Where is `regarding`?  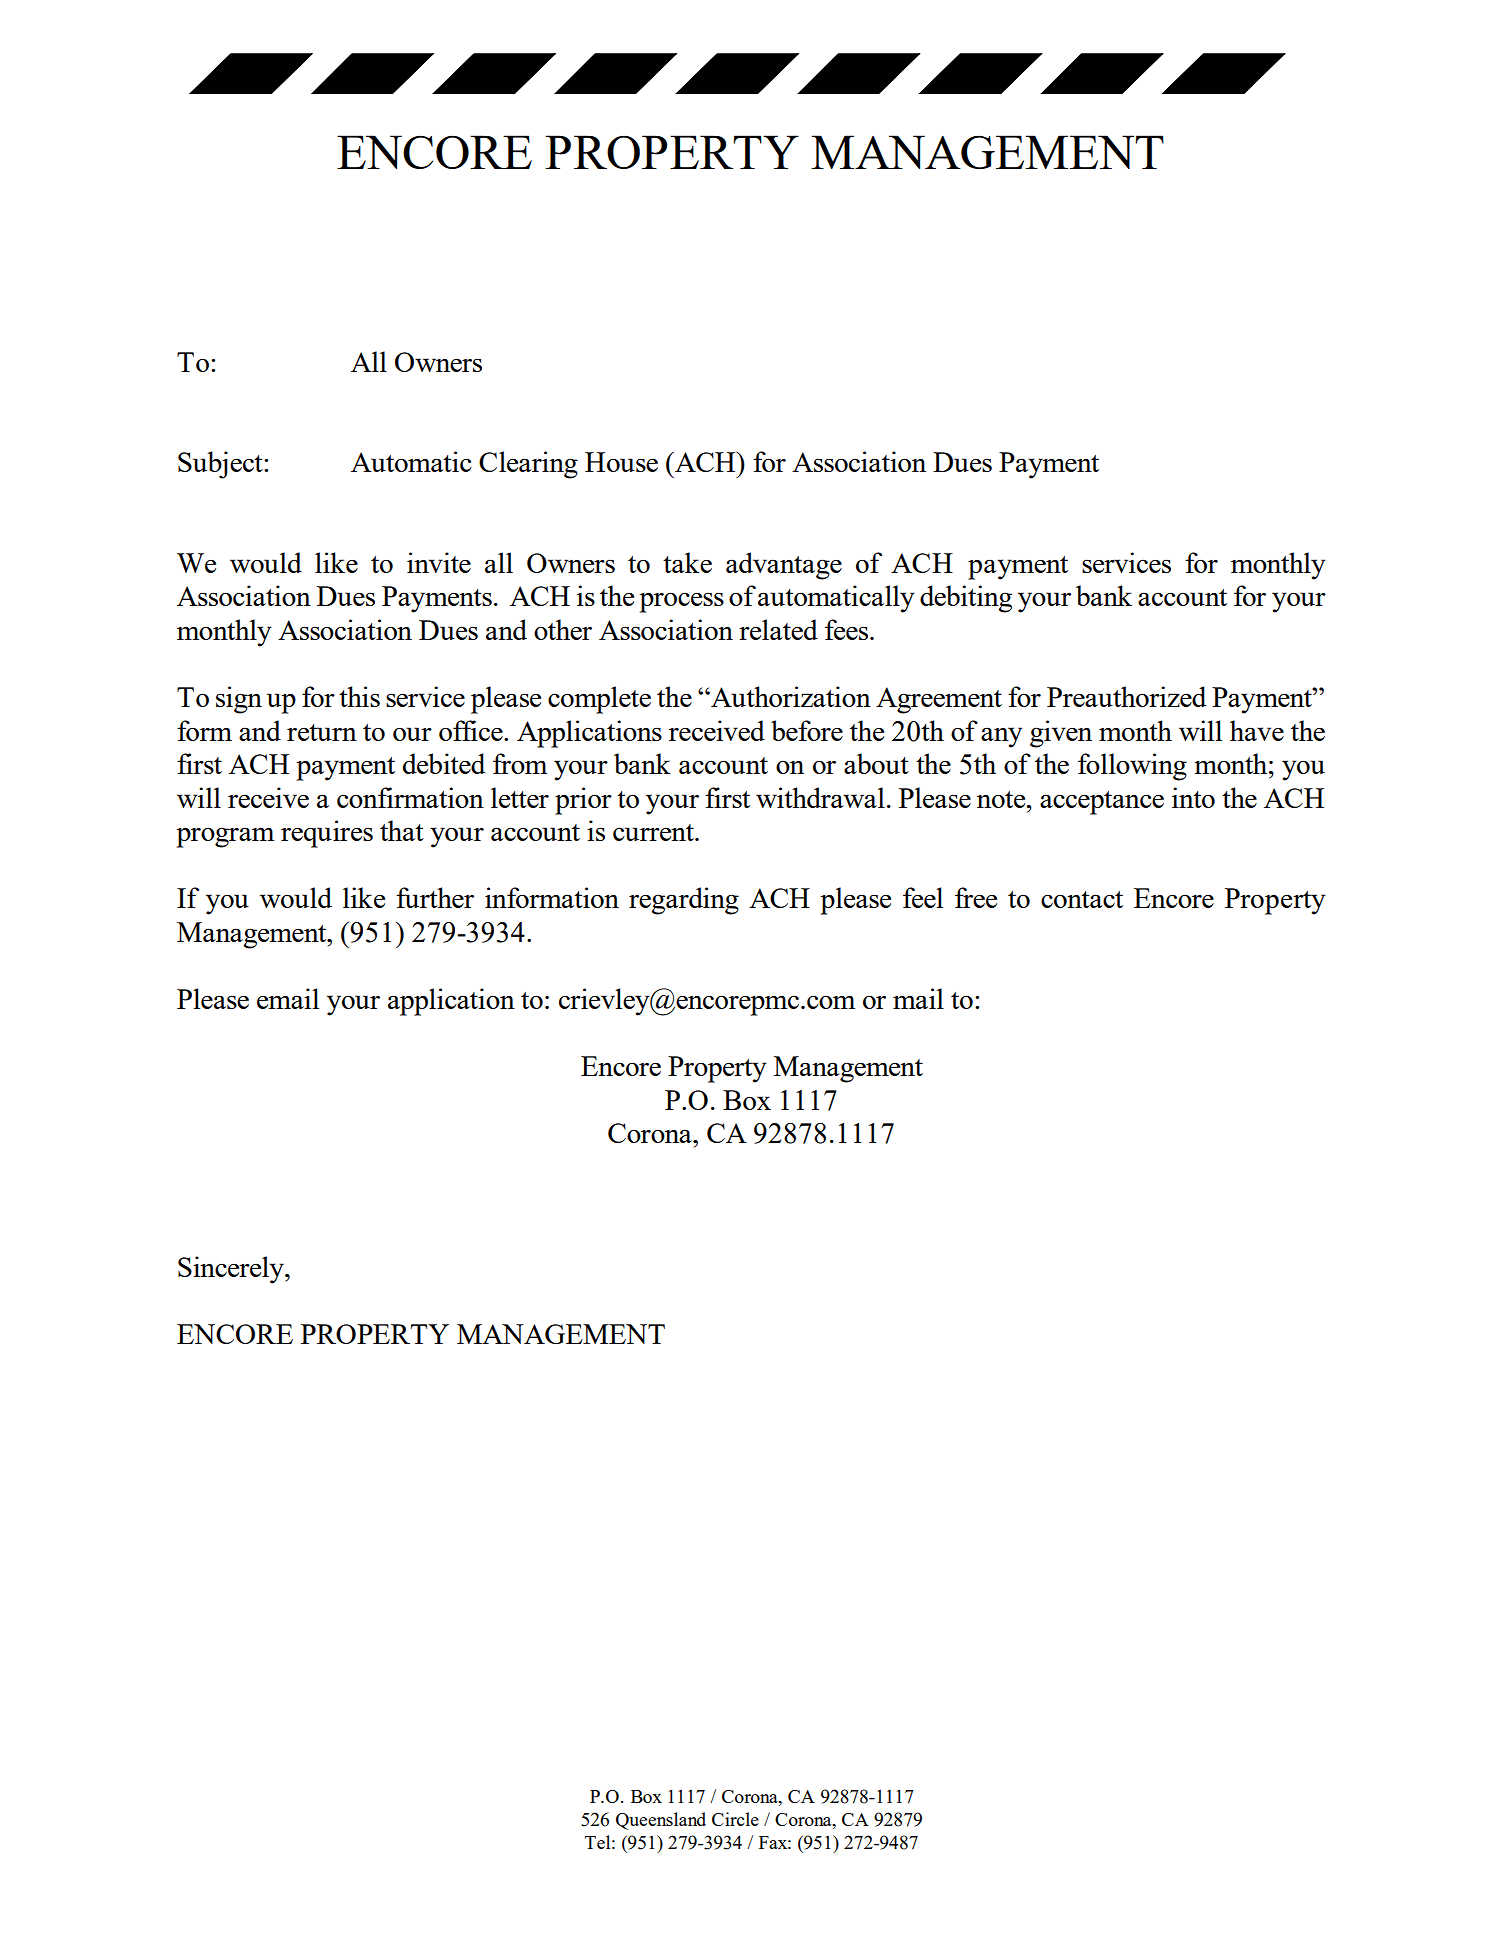 regarding is located at coordinates (684, 901).
